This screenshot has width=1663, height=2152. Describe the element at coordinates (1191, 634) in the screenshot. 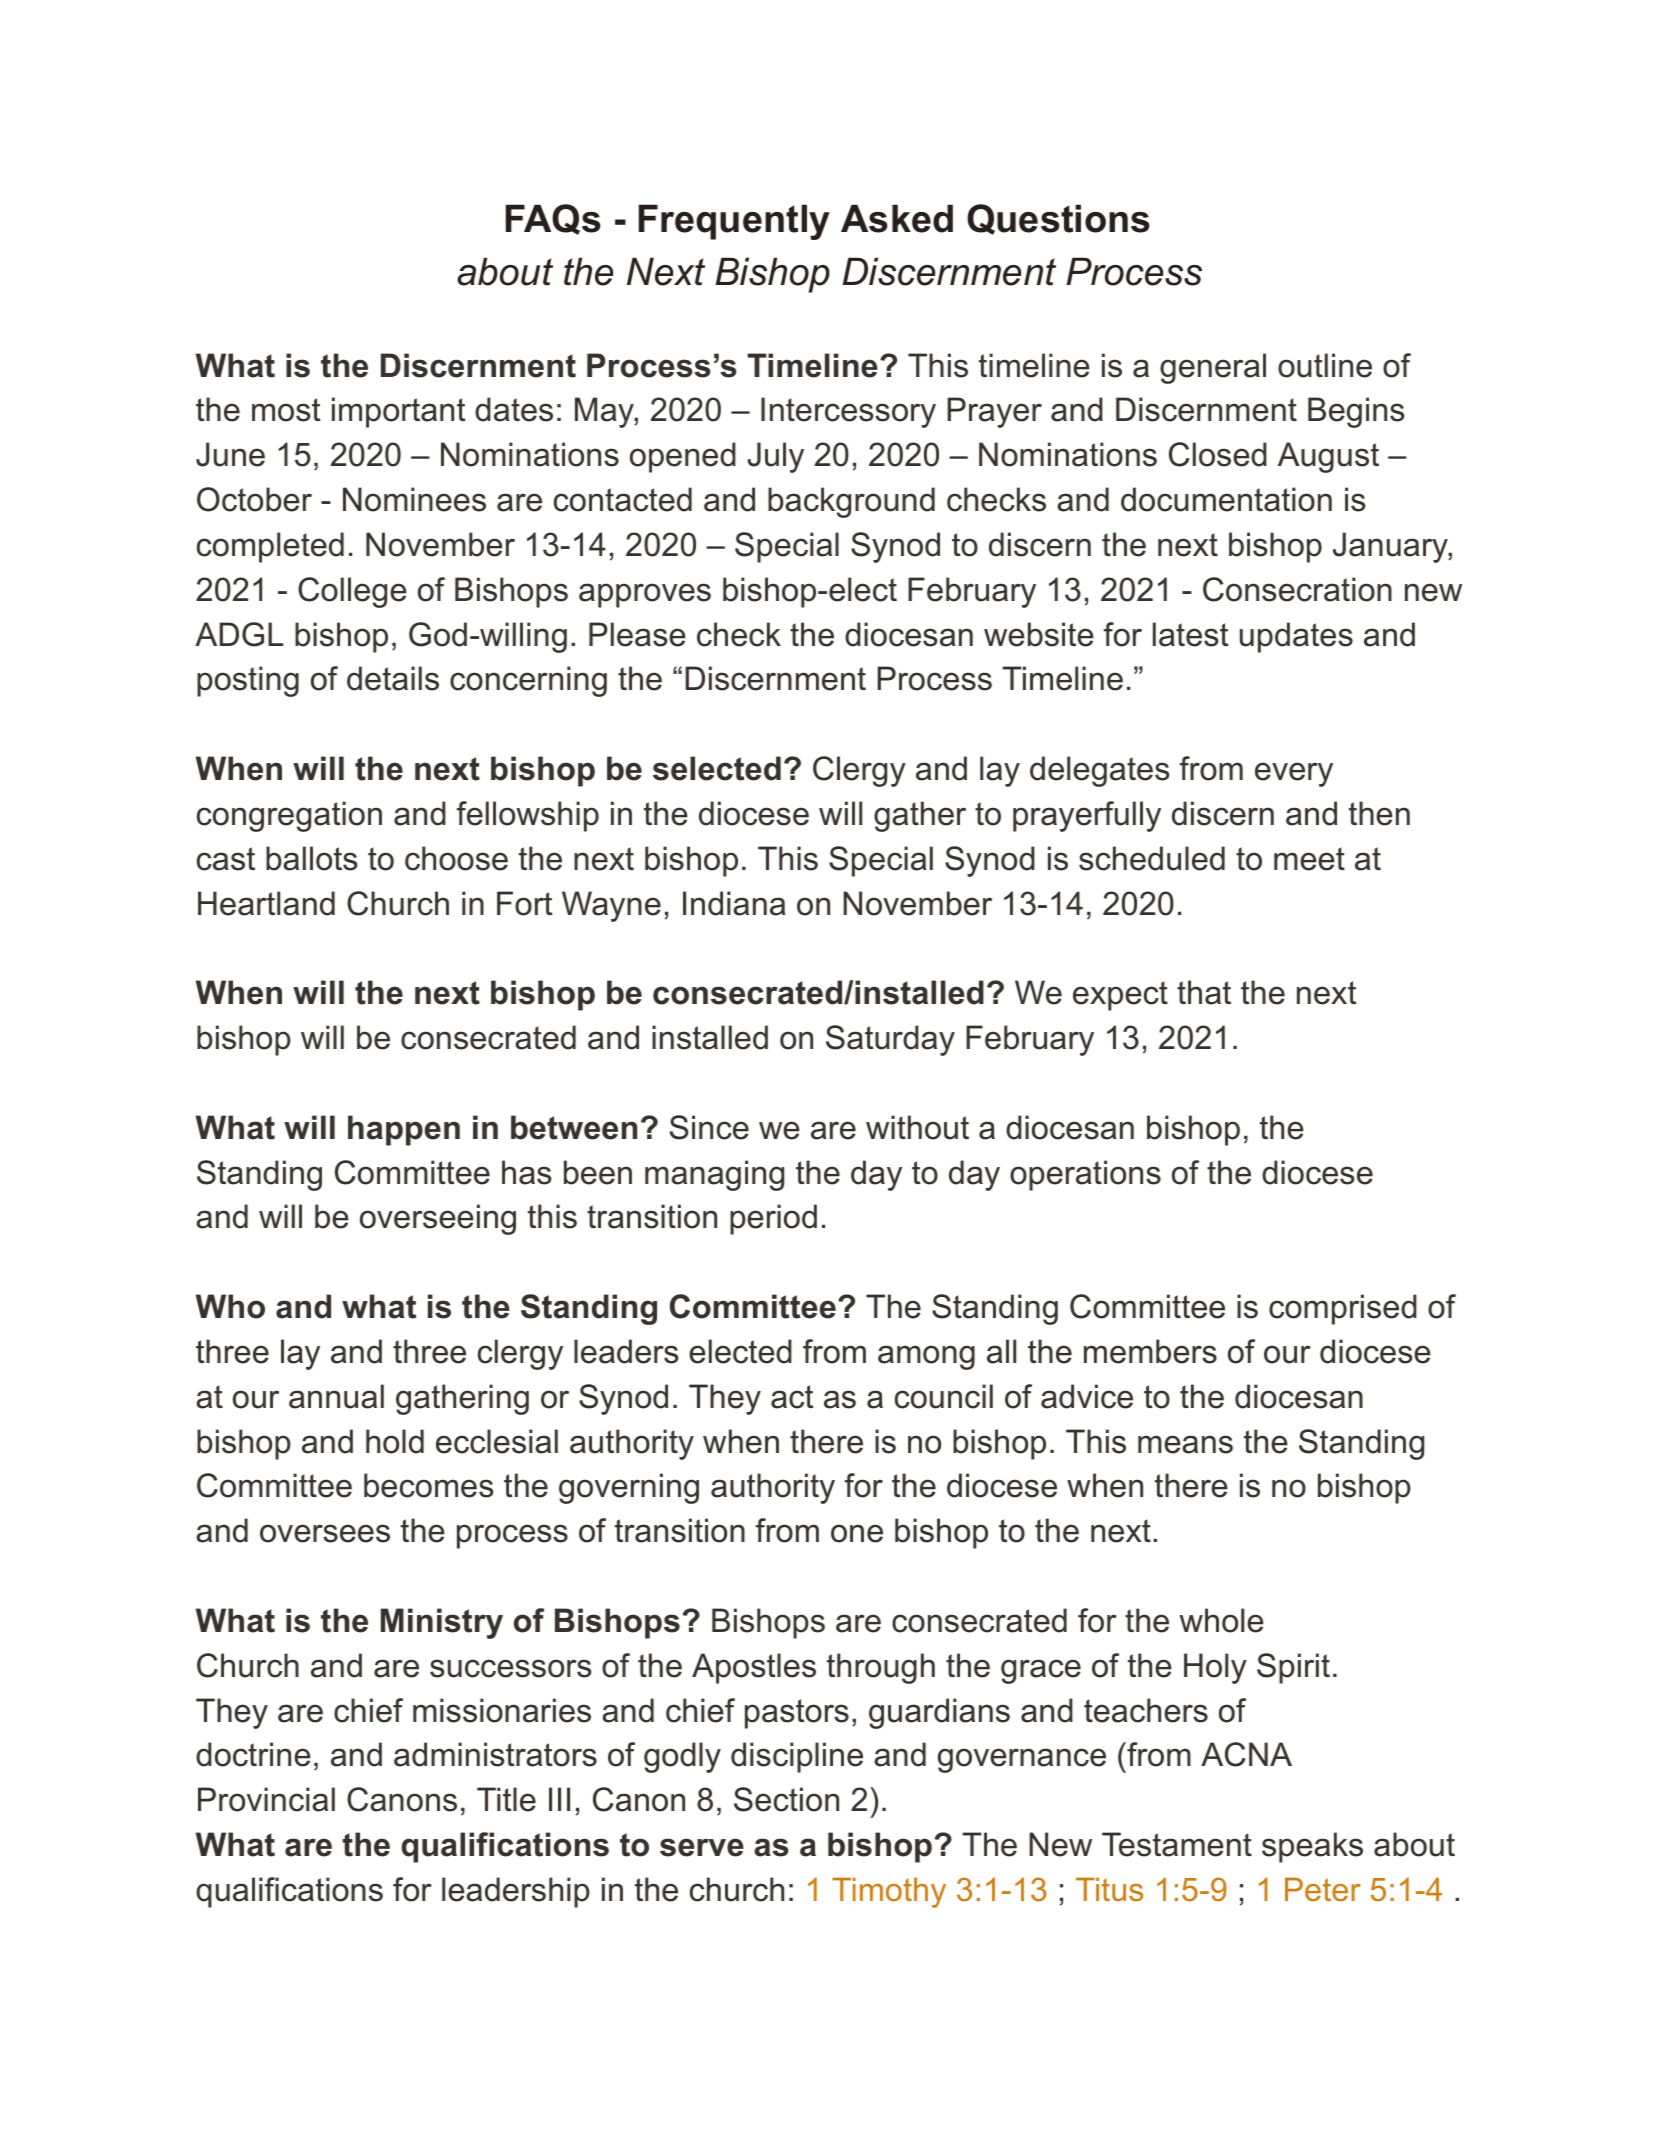

I see `latest` at that location.
